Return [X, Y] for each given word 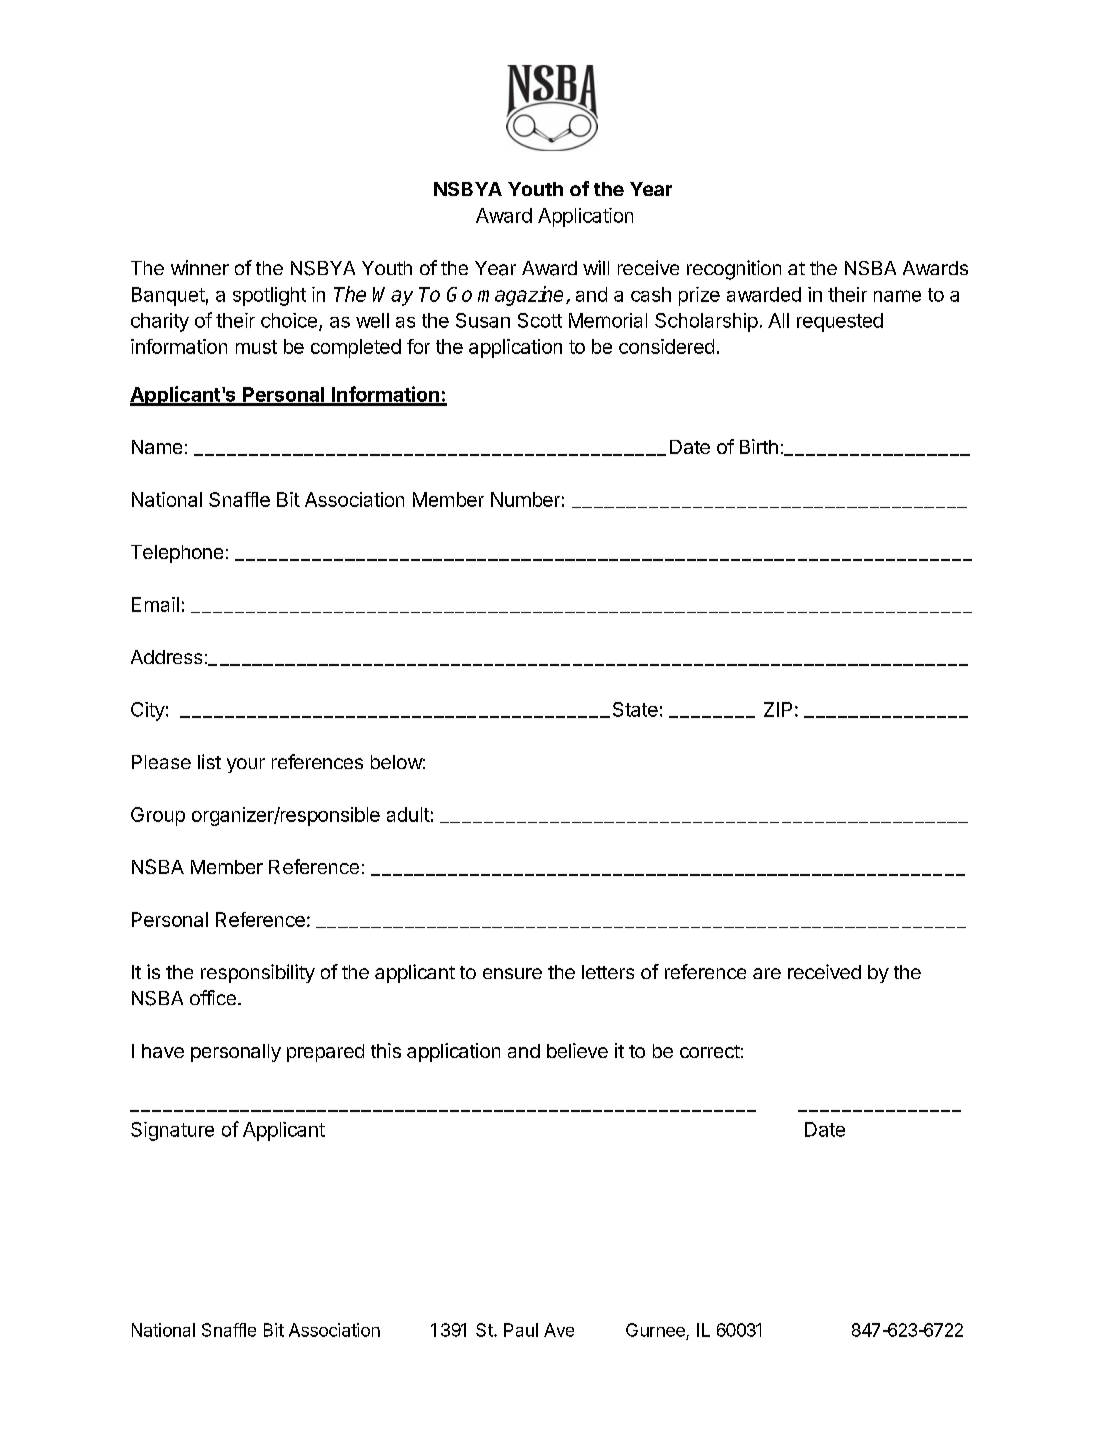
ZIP [778, 709]
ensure [512, 973]
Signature [172, 1131]
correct [710, 1051]
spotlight [269, 296]
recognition [734, 270]
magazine [520, 296]
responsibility [258, 973]
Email [155, 604]
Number [525, 499]
